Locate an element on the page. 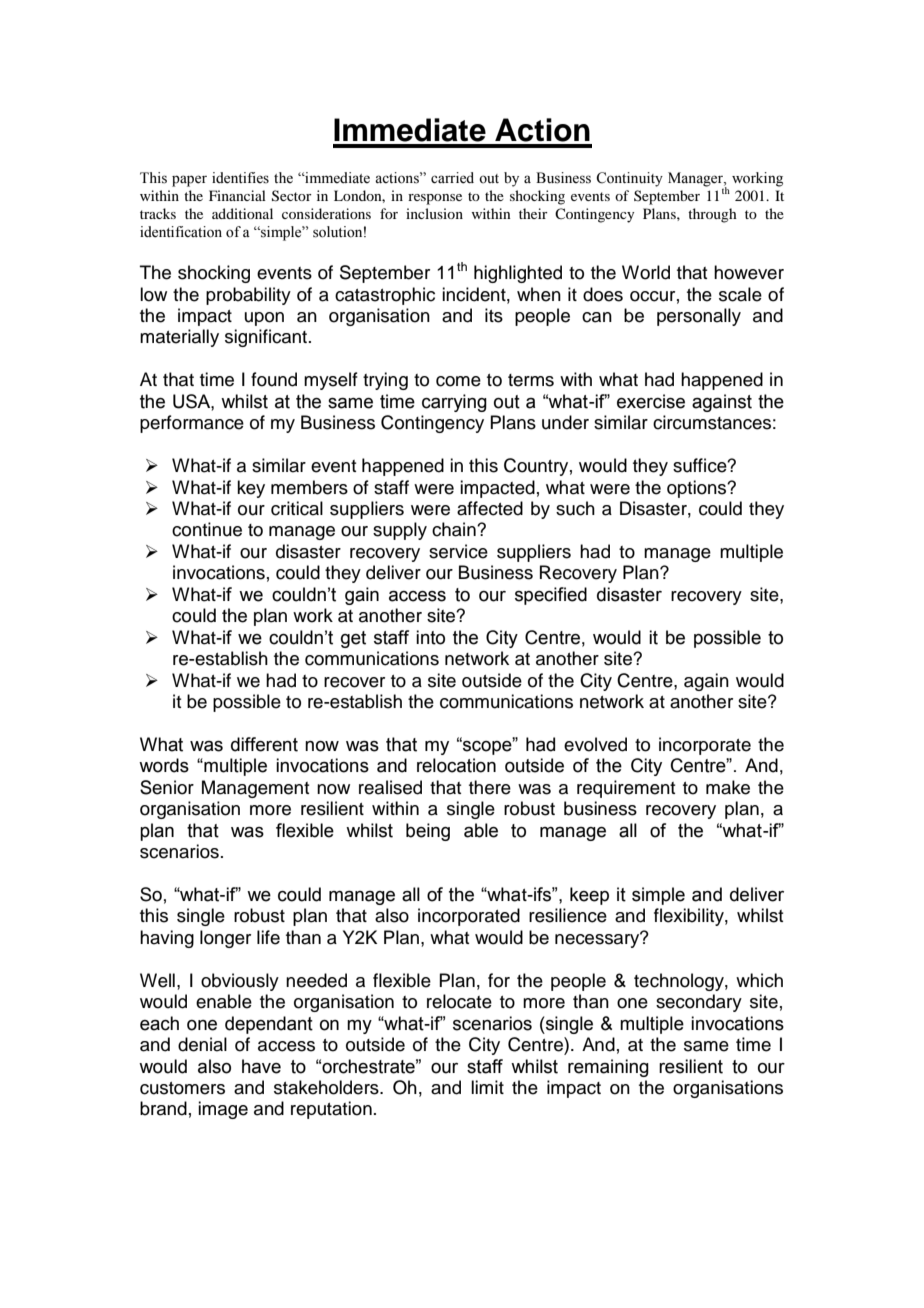 The width and height of the page is (924, 1308). found is located at coordinates (274, 379).
